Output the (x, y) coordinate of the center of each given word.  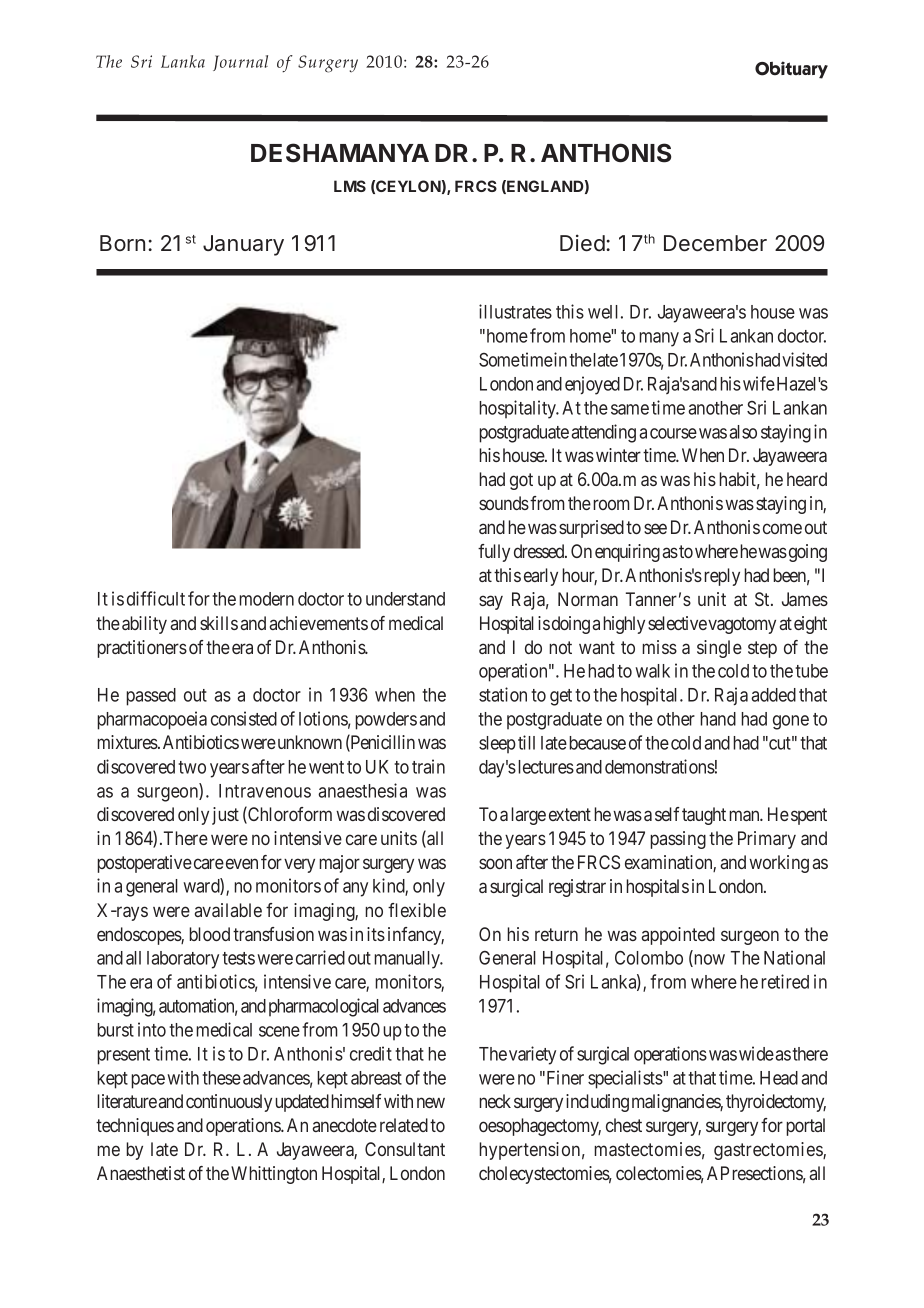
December (715, 243)
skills (219, 623)
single (719, 649)
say (491, 602)
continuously (229, 1103)
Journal (240, 63)
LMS (350, 186)
